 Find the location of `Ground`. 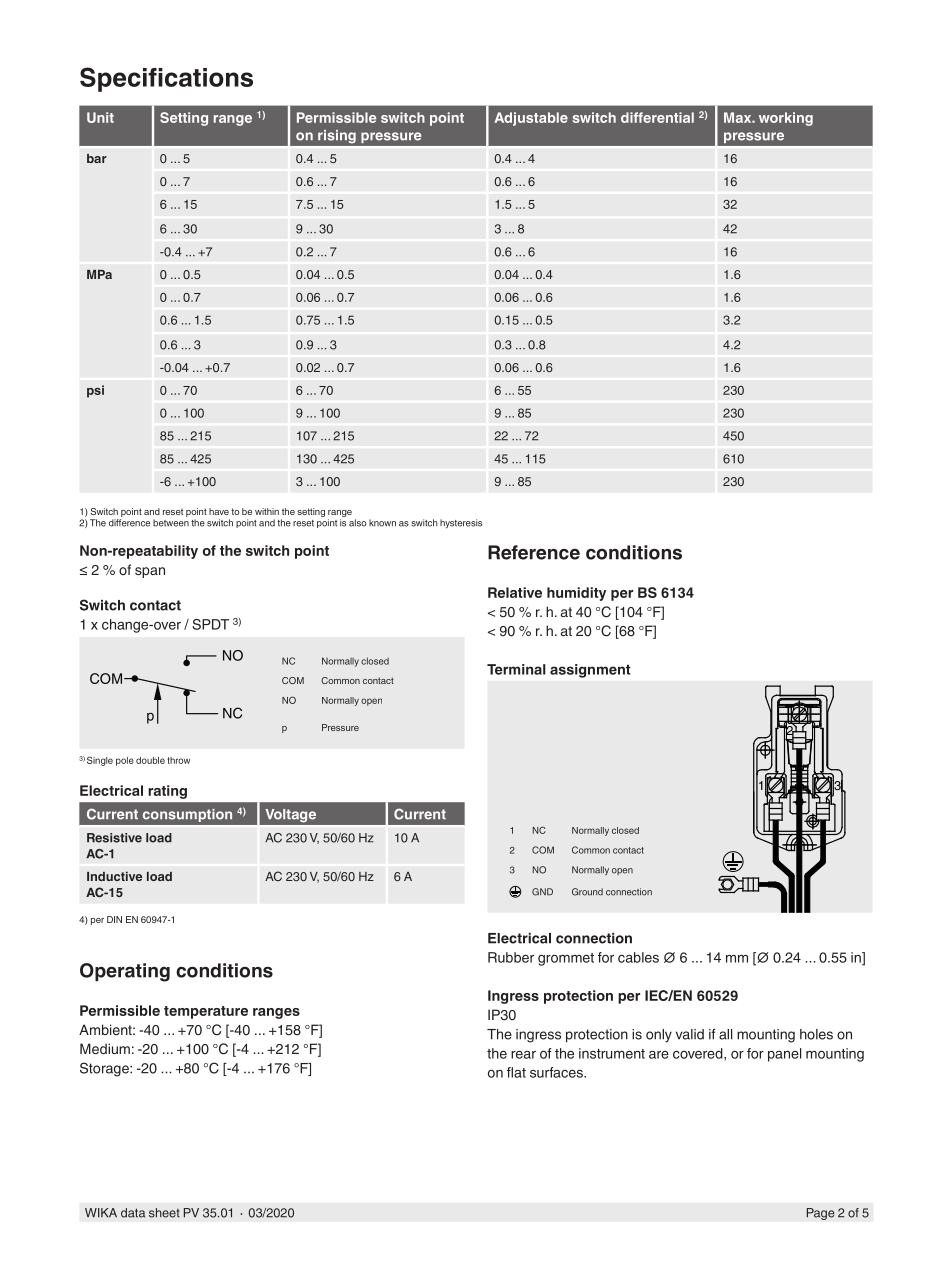

Ground is located at coordinates (587, 892).
